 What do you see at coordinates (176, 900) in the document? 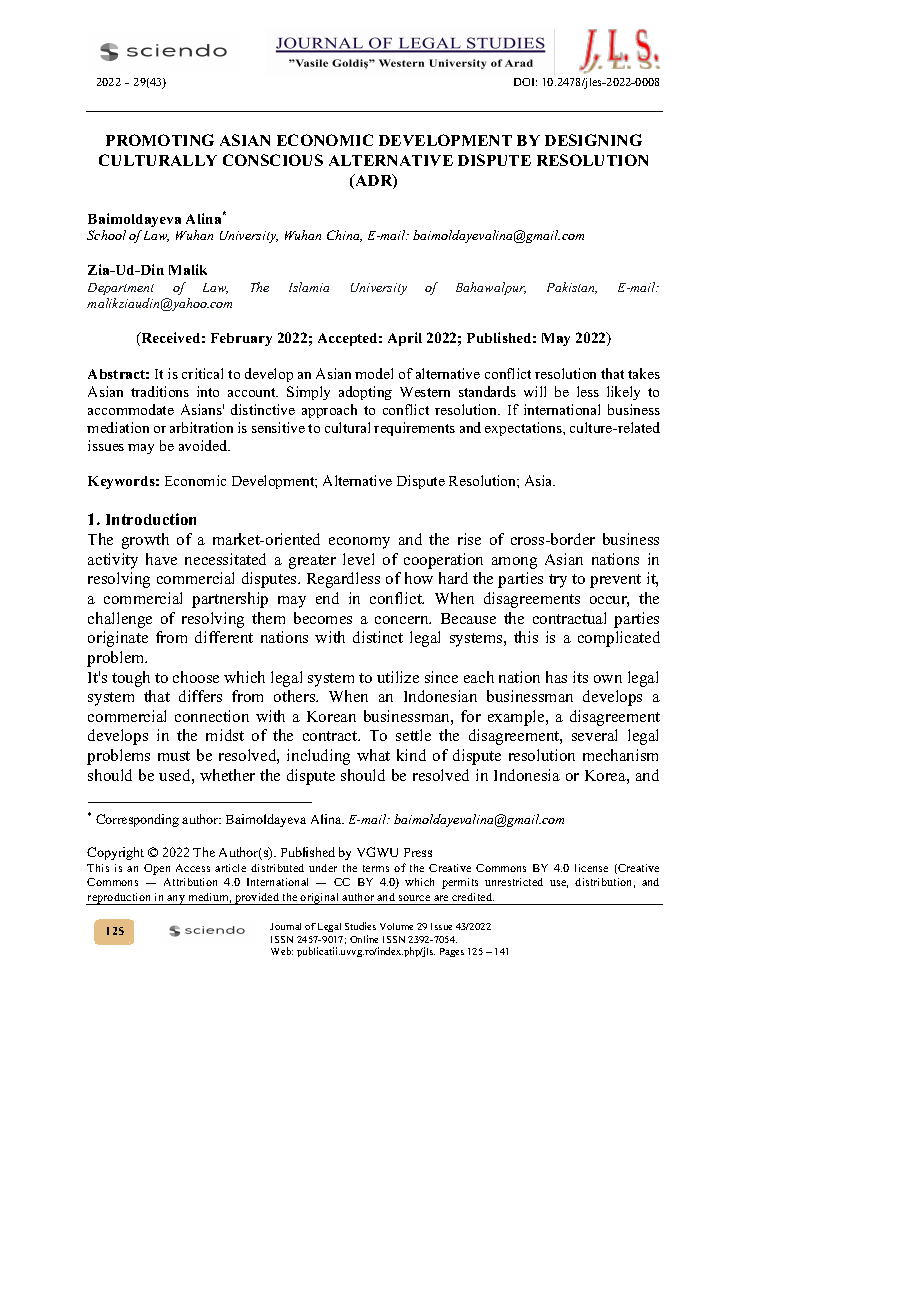
I see `any` at bounding box center [176, 900].
